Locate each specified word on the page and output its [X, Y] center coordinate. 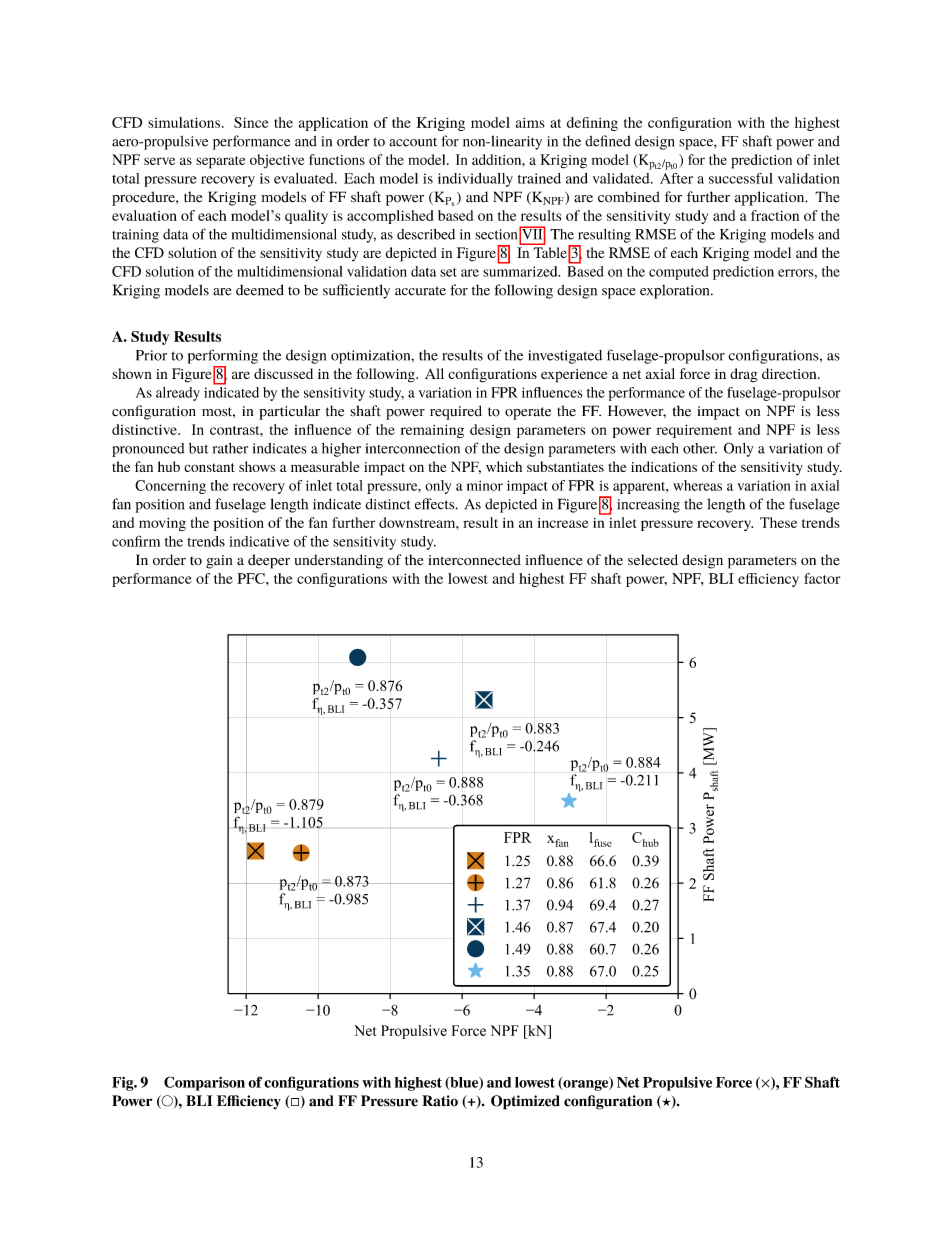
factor [822, 578]
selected [653, 559]
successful [741, 178]
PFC [252, 578]
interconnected [474, 560]
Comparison [204, 1083]
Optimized [525, 1102]
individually [475, 180]
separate [220, 162]
